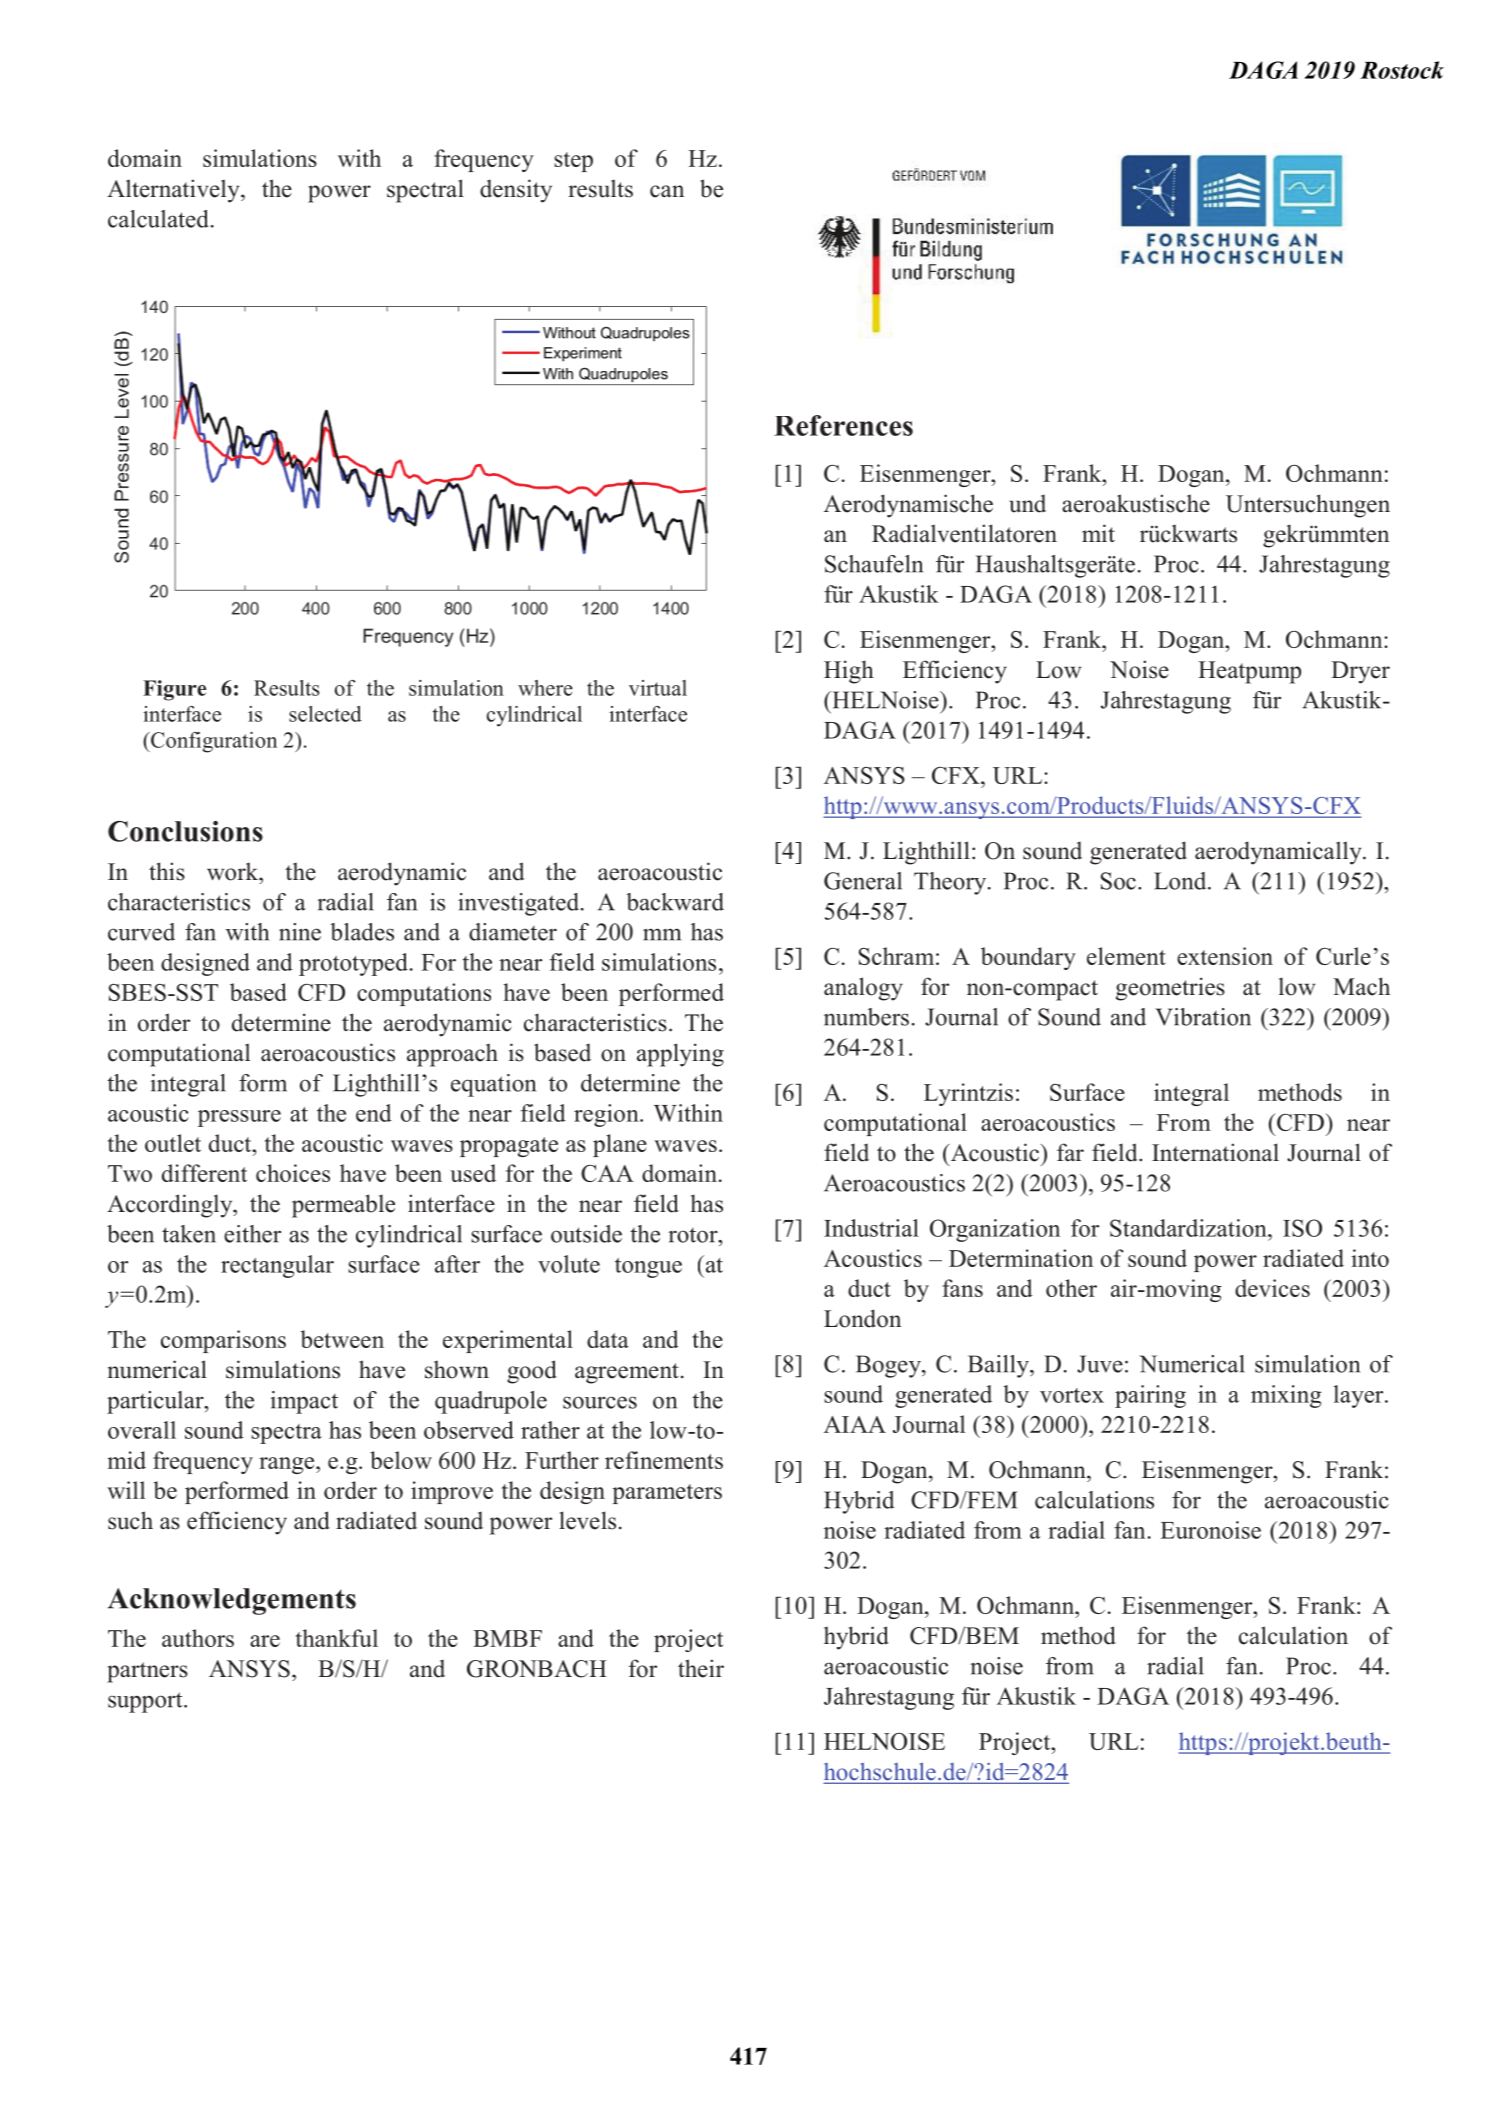 The width and height of the screenshot is (1497, 2118). Describe the element at coordinates (300, 932) in the screenshot. I see `nine` at that location.
